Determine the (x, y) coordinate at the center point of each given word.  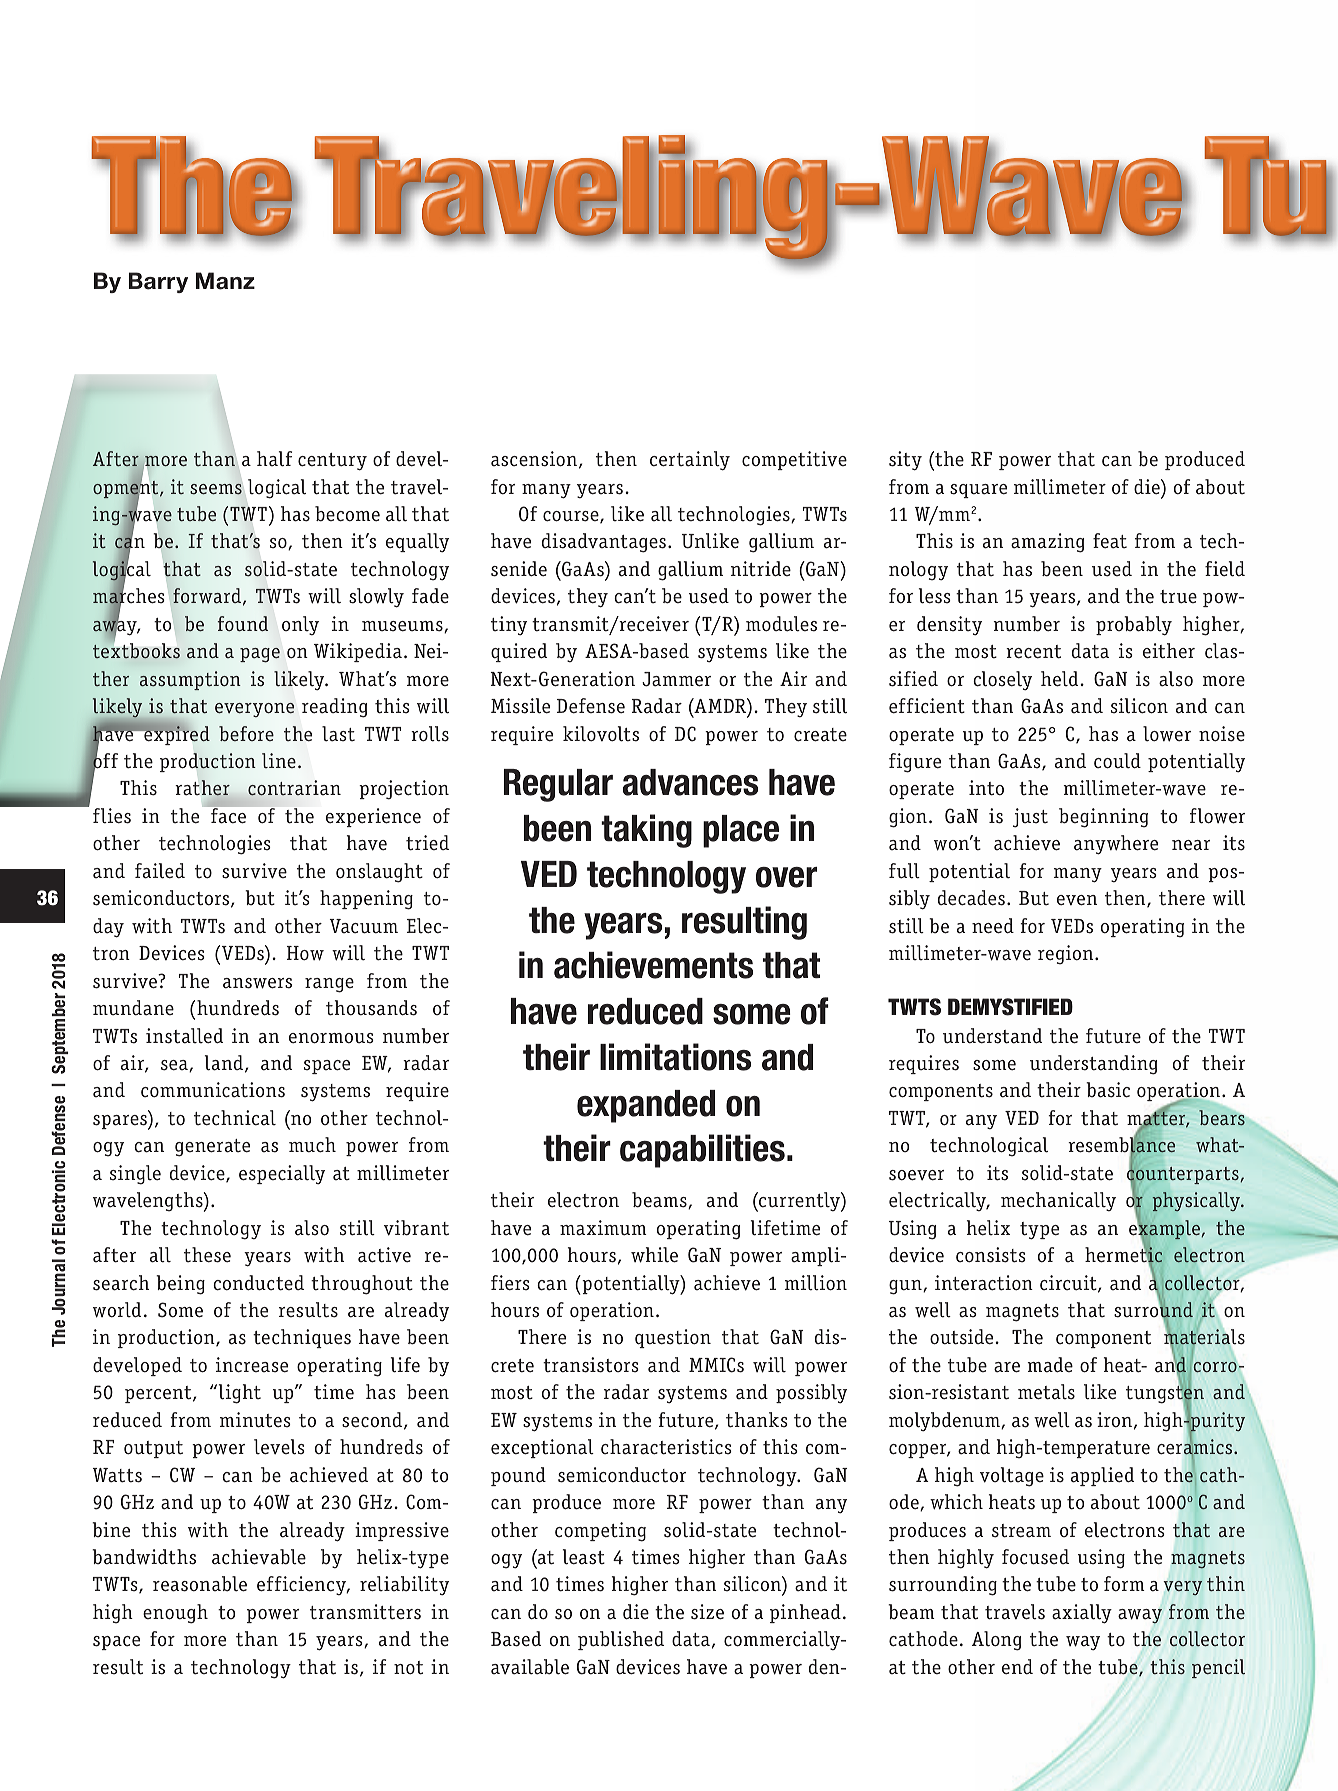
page (260, 655)
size (707, 1612)
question (673, 1338)
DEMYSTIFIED (1010, 1007)
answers (257, 983)
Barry (158, 282)
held (1061, 679)
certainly (690, 461)
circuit (1069, 1284)
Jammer (676, 679)
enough (175, 1614)
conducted (258, 1283)
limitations (675, 1057)
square (978, 491)
